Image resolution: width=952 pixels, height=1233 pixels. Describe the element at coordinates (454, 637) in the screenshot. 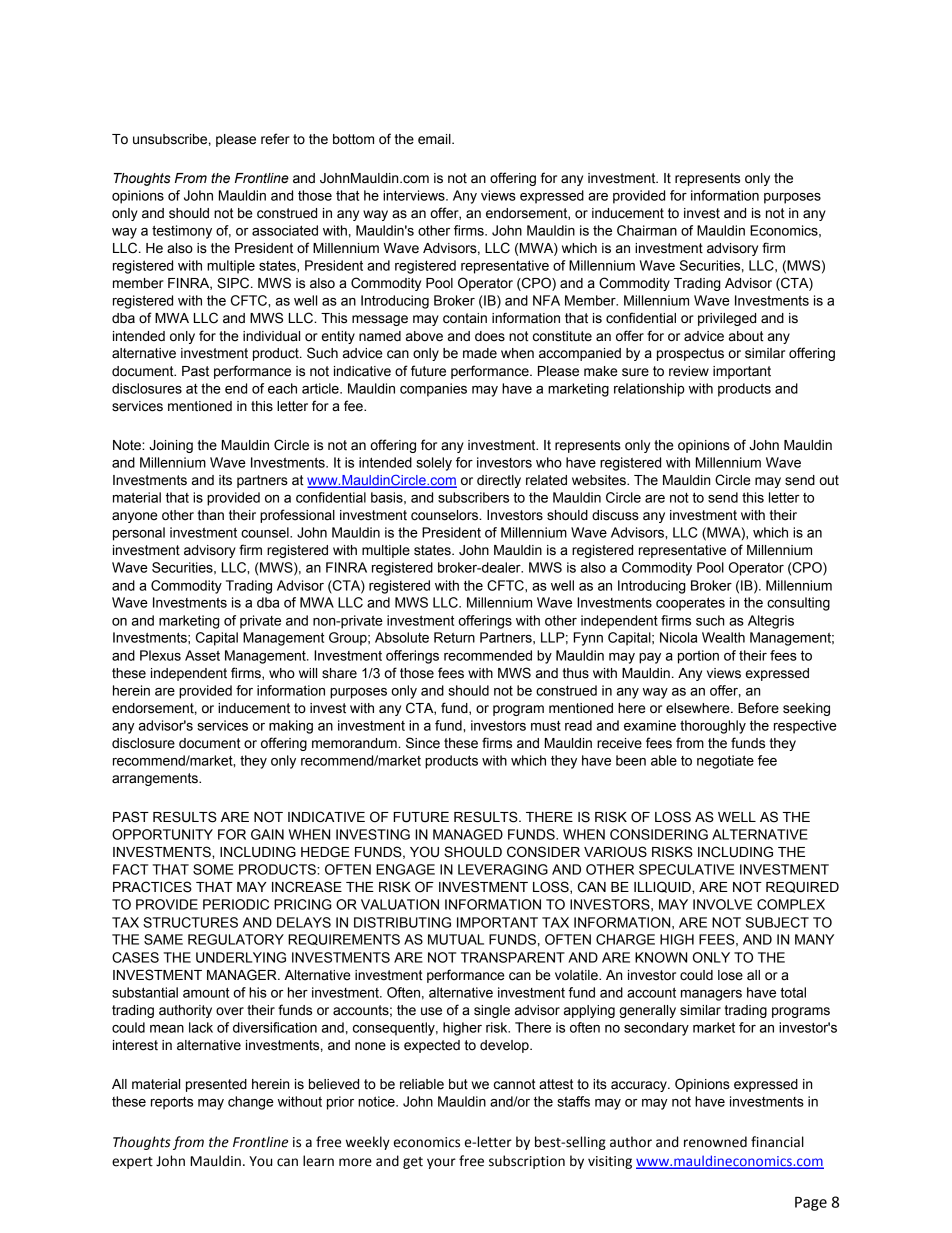

I see `Return` at that location.
